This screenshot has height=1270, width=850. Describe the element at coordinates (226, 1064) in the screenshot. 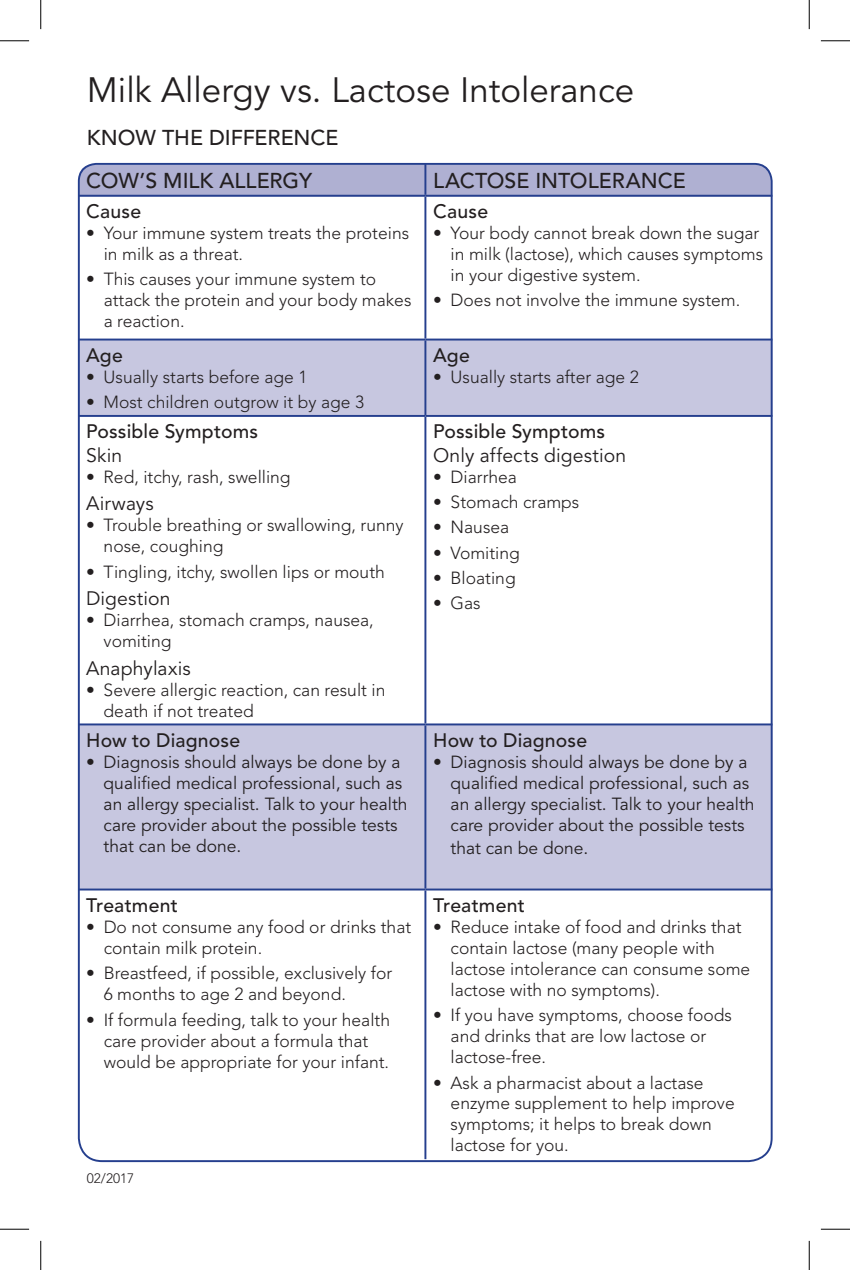

I see `appropriate` at that location.
